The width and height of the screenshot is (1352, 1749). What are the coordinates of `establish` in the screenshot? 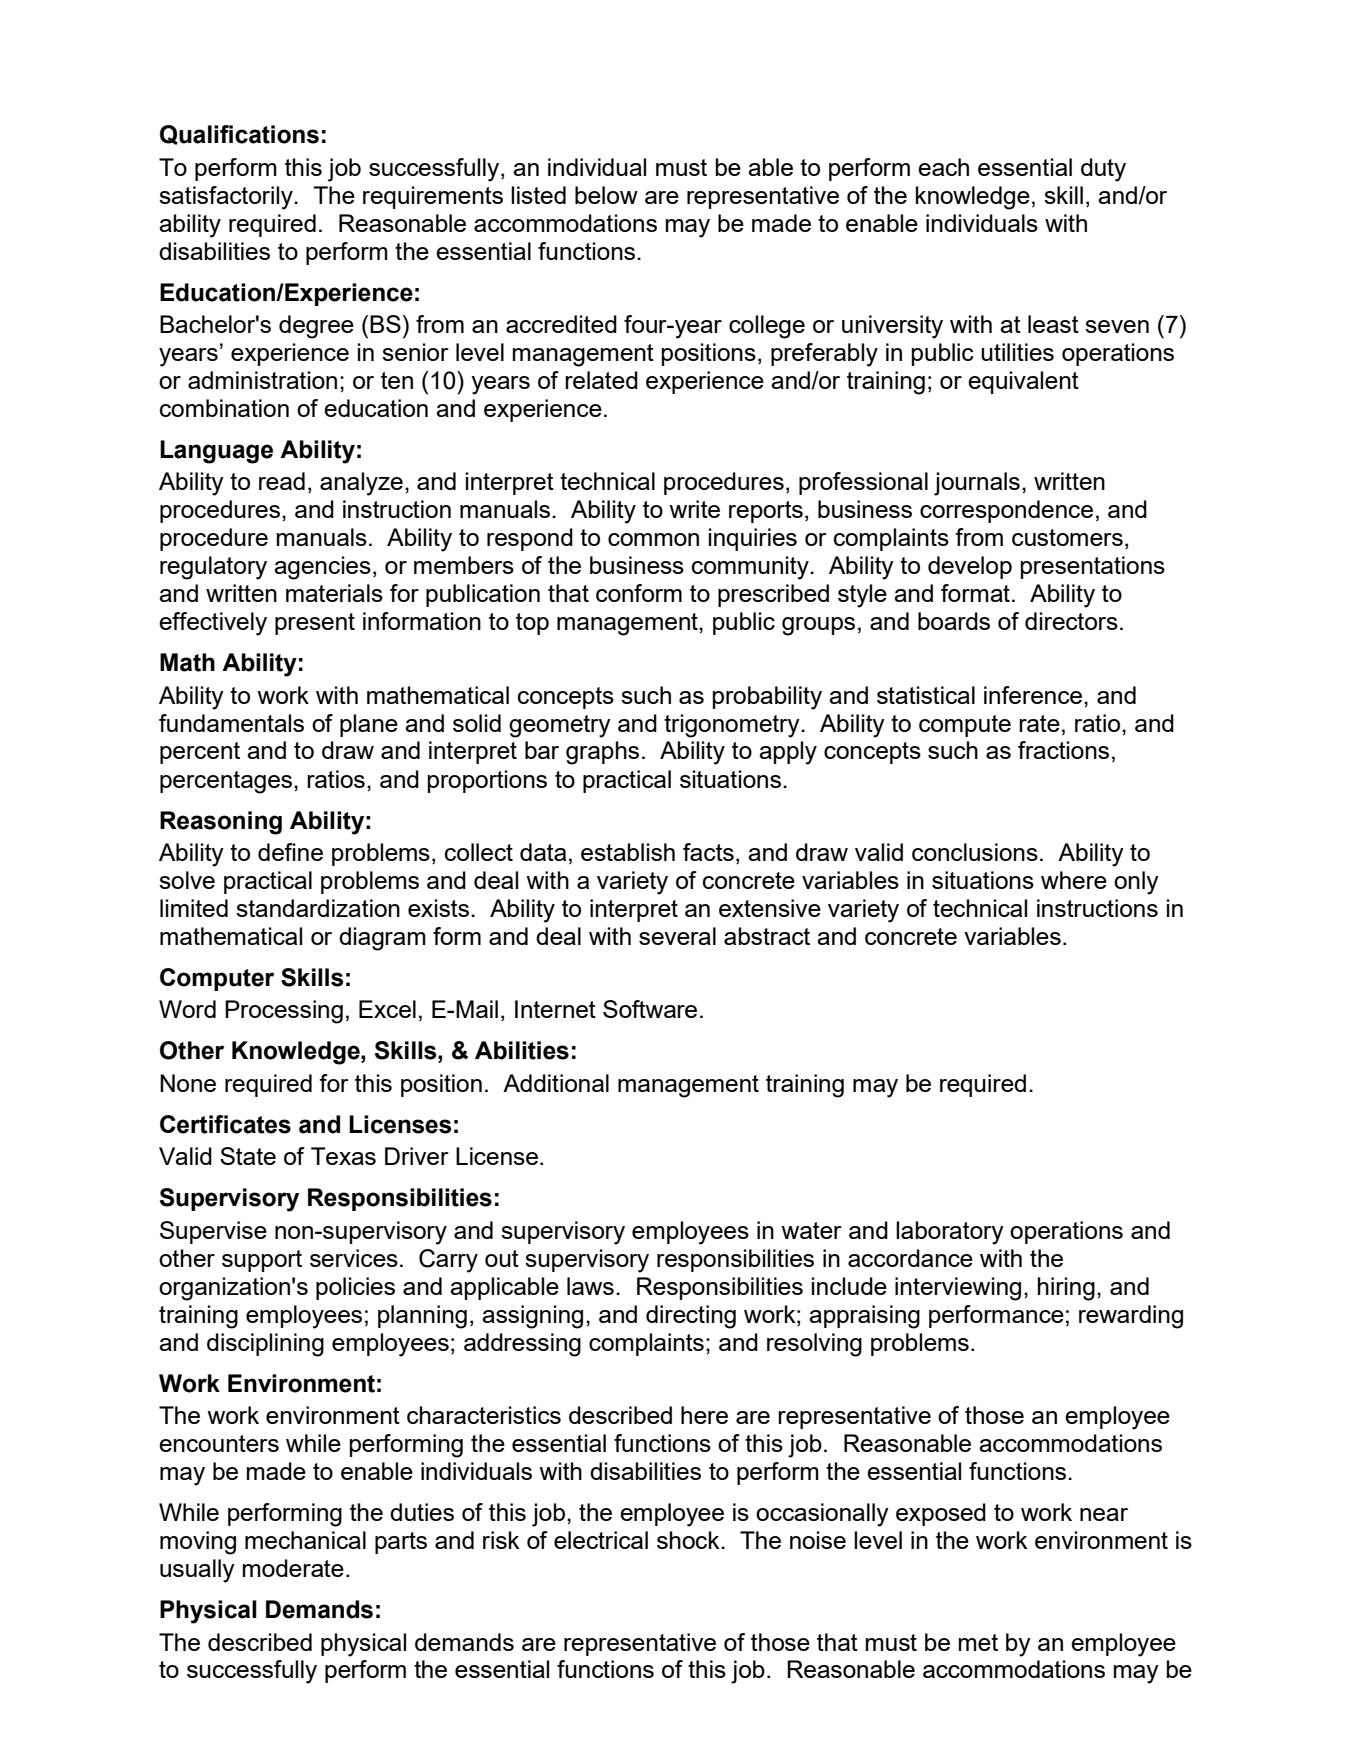 It's located at (628, 852).
